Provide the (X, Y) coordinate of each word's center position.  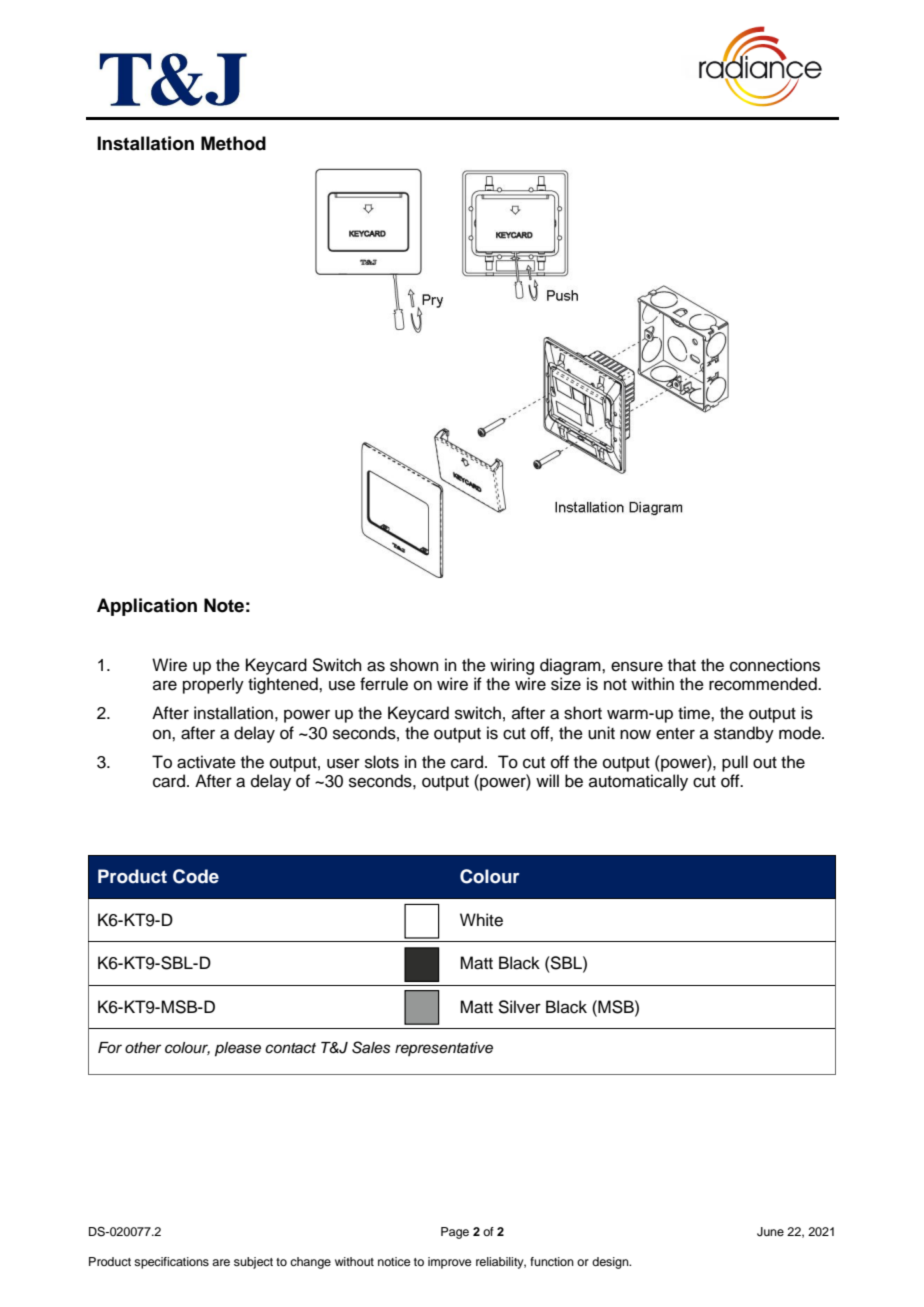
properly (213, 685)
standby (744, 734)
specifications (171, 1263)
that (682, 665)
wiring (512, 666)
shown (414, 665)
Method (233, 143)
